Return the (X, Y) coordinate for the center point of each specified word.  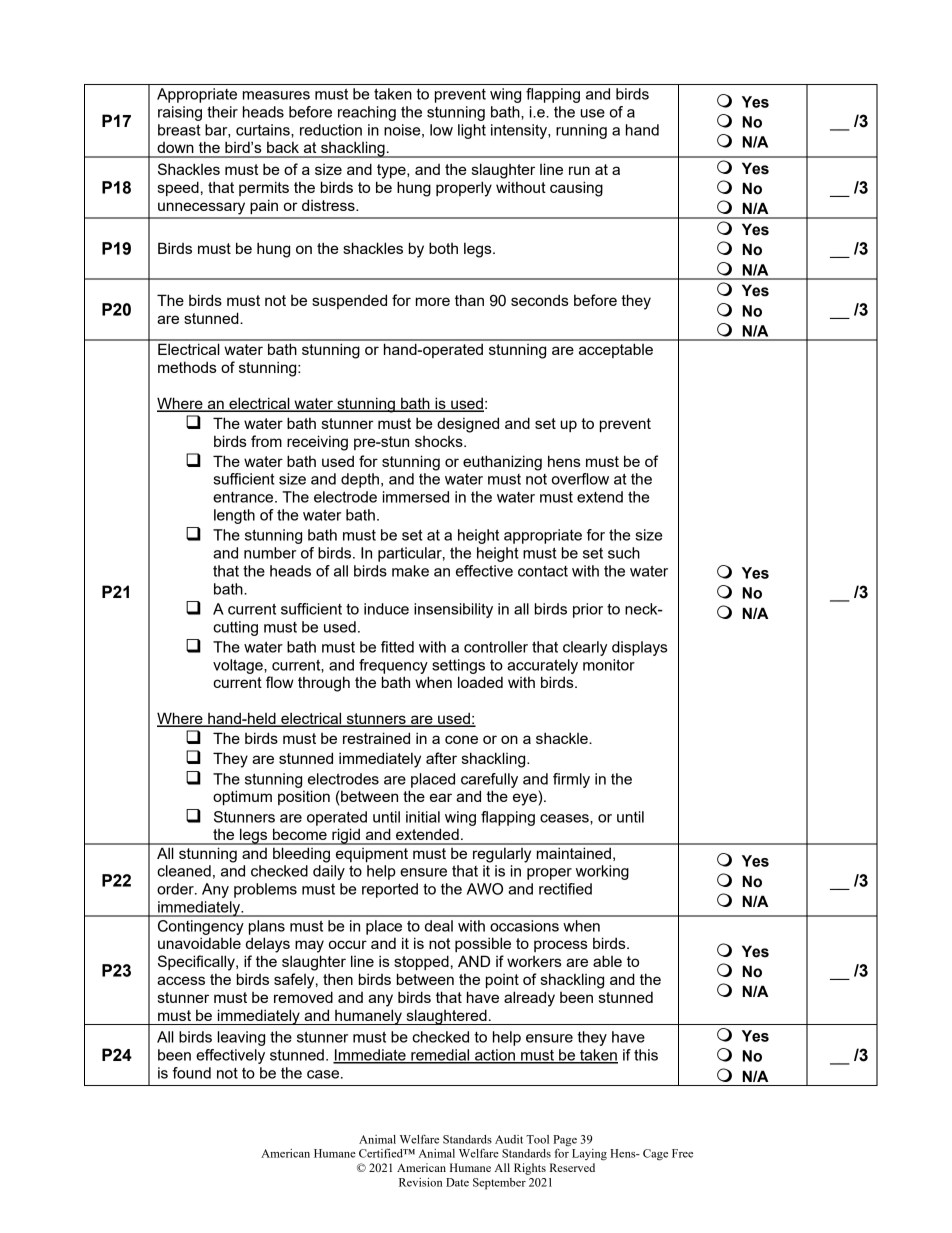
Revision (421, 1182)
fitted (397, 647)
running (581, 131)
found (192, 1073)
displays (639, 648)
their (222, 112)
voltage (239, 666)
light (472, 131)
